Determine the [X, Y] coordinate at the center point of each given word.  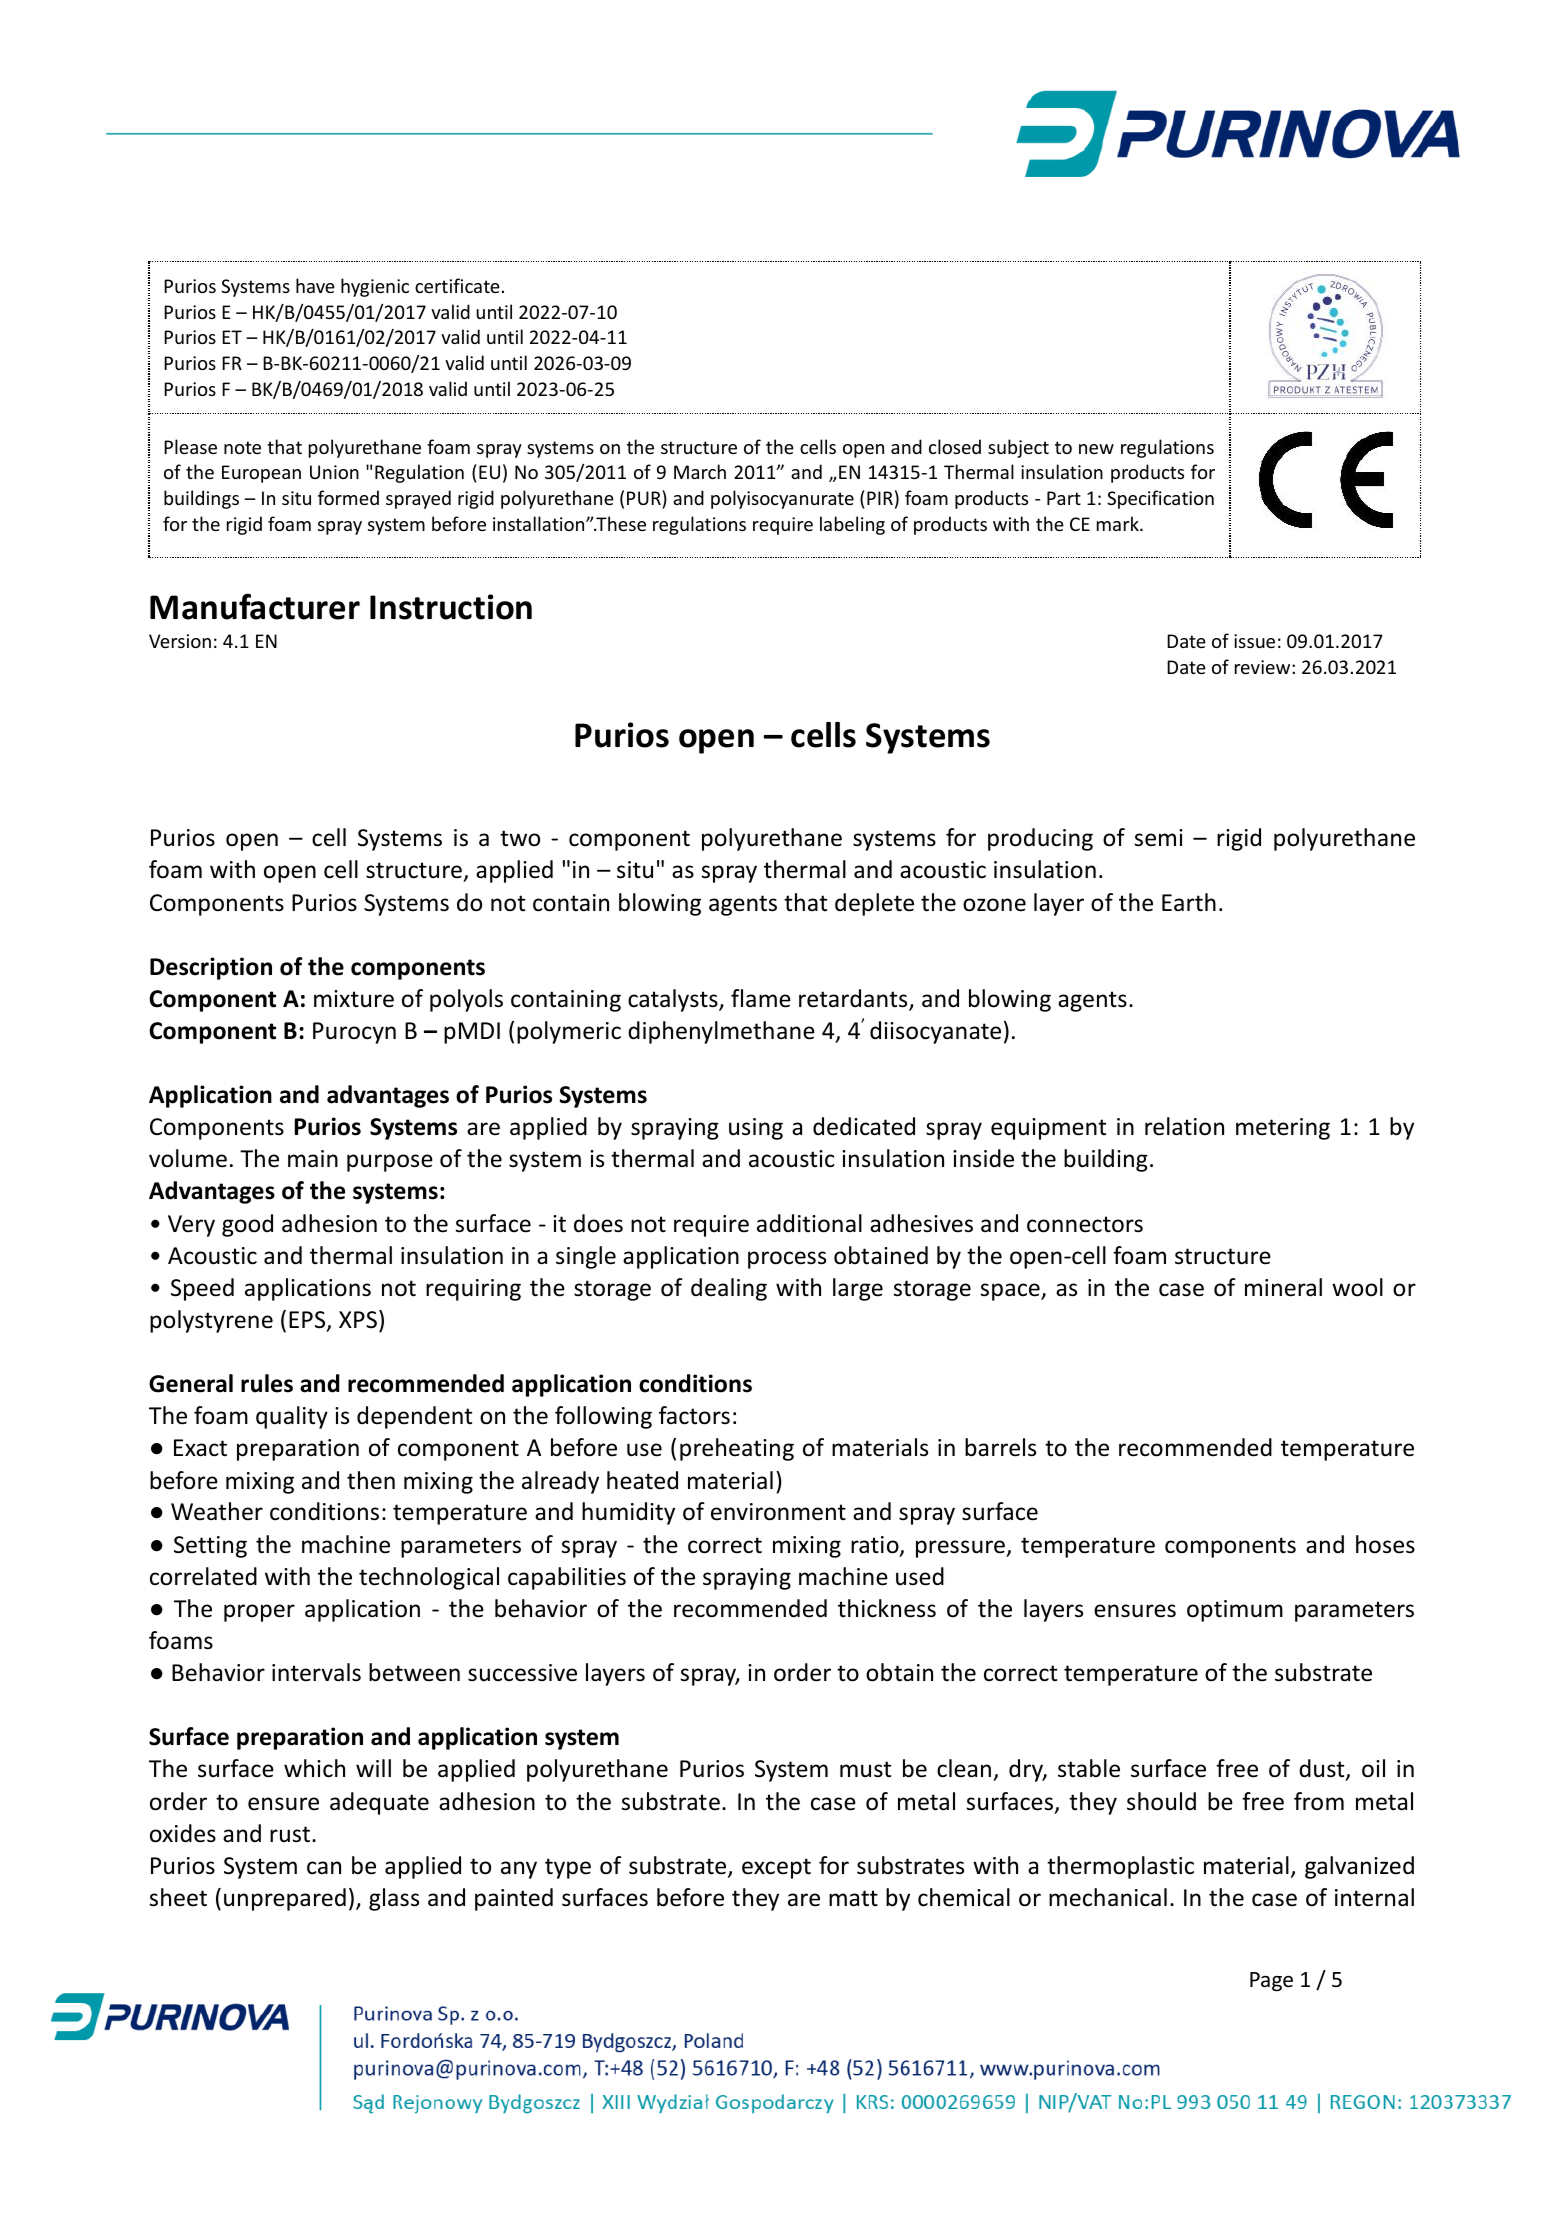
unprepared [285, 1899]
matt [853, 1898]
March [700, 471]
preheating [737, 1449]
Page [1271, 1982]
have [315, 285]
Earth [1189, 902]
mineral [1283, 1287]
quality [292, 1417]
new [1096, 449]
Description [211, 968]
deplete [874, 904]
